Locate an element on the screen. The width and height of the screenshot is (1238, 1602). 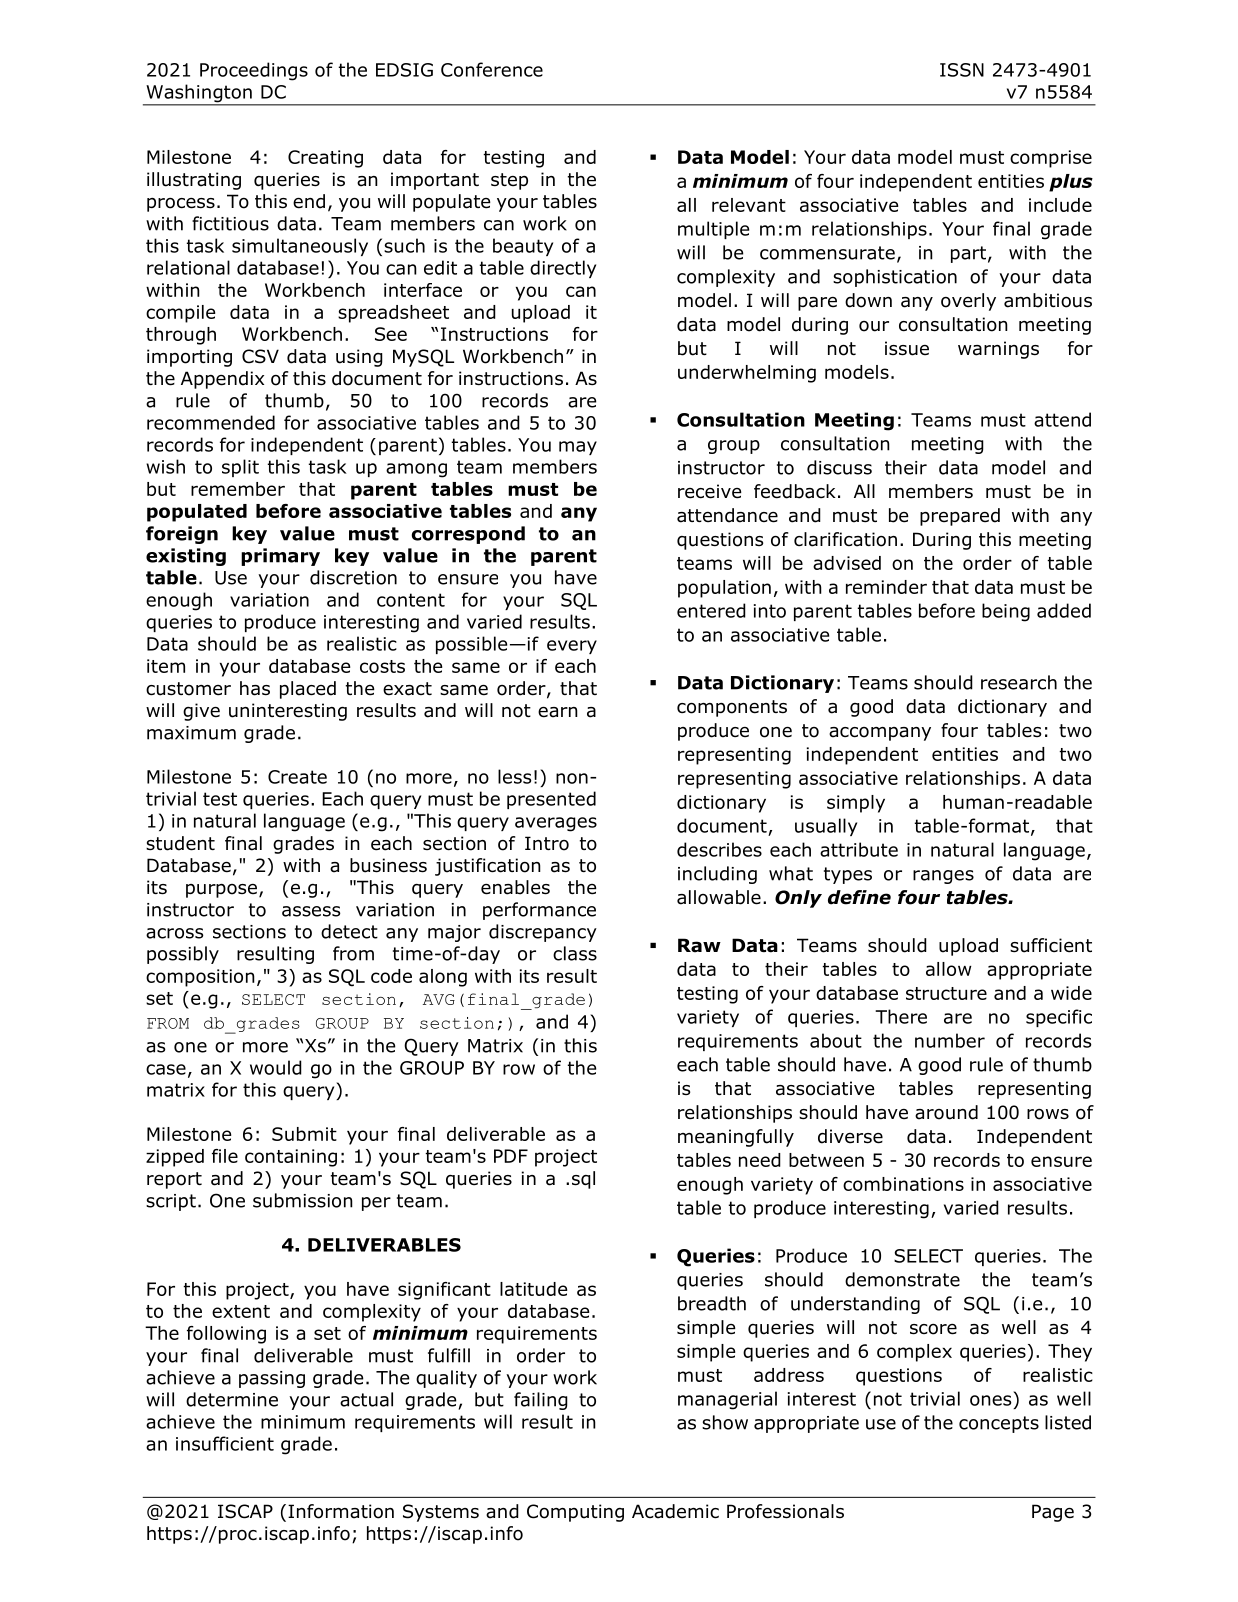
CSV is located at coordinates (260, 356).
